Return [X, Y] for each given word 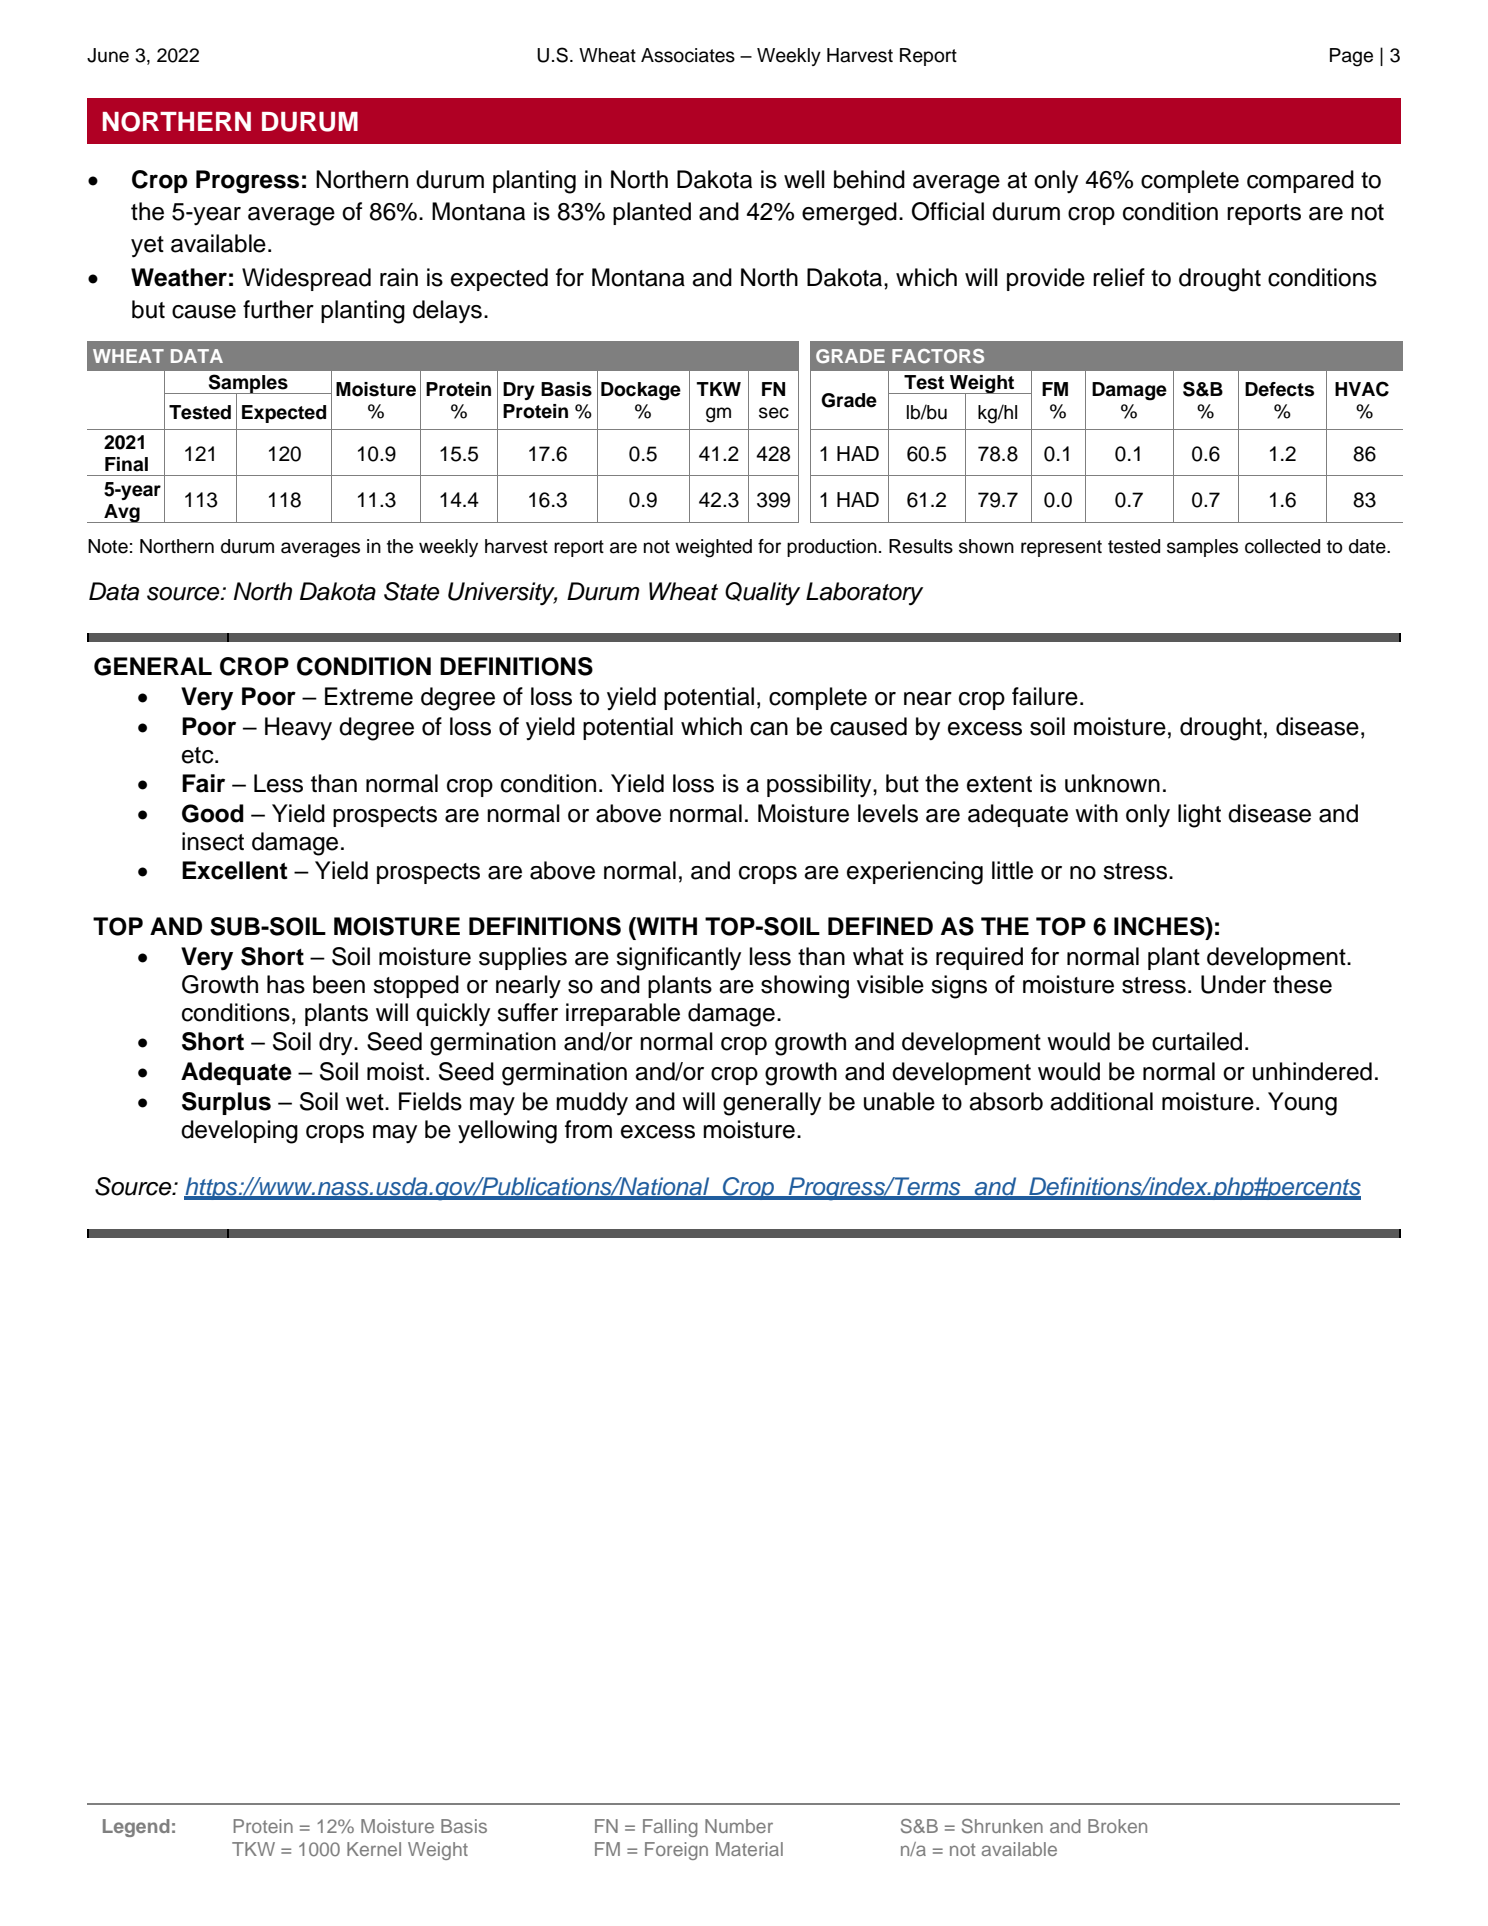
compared [1300, 181]
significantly [678, 959]
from [588, 1129]
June [108, 55]
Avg [122, 513]
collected [1282, 546]
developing [239, 1132]
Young [1302, 1104]
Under [1233, 984]
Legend [136, 1828]
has [286, 984]
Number [739, 1826]
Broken [1117, 1826]
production [832, 548]
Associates [688, 55]
